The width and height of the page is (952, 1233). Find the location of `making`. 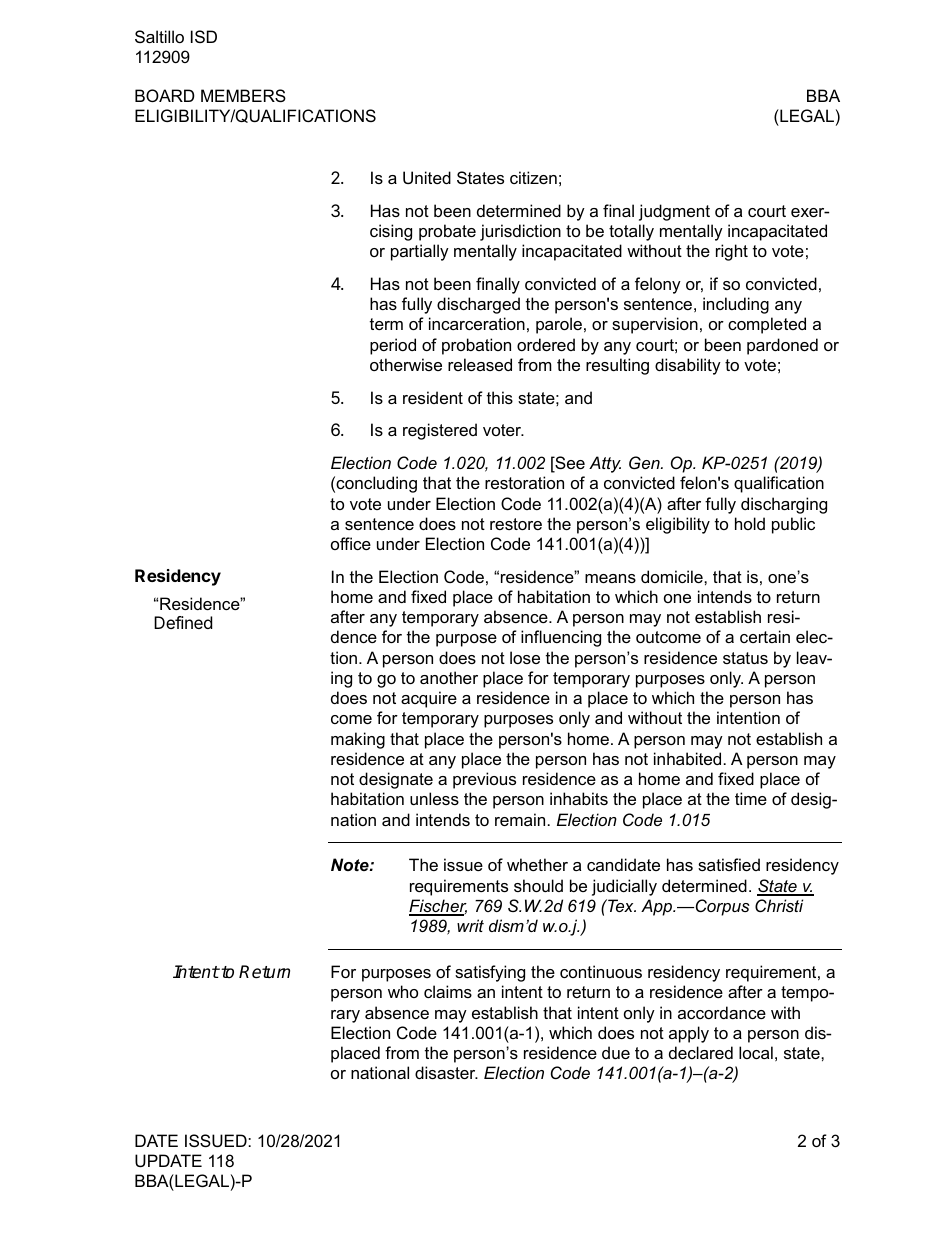

making is located at coordinates (358, 740).
